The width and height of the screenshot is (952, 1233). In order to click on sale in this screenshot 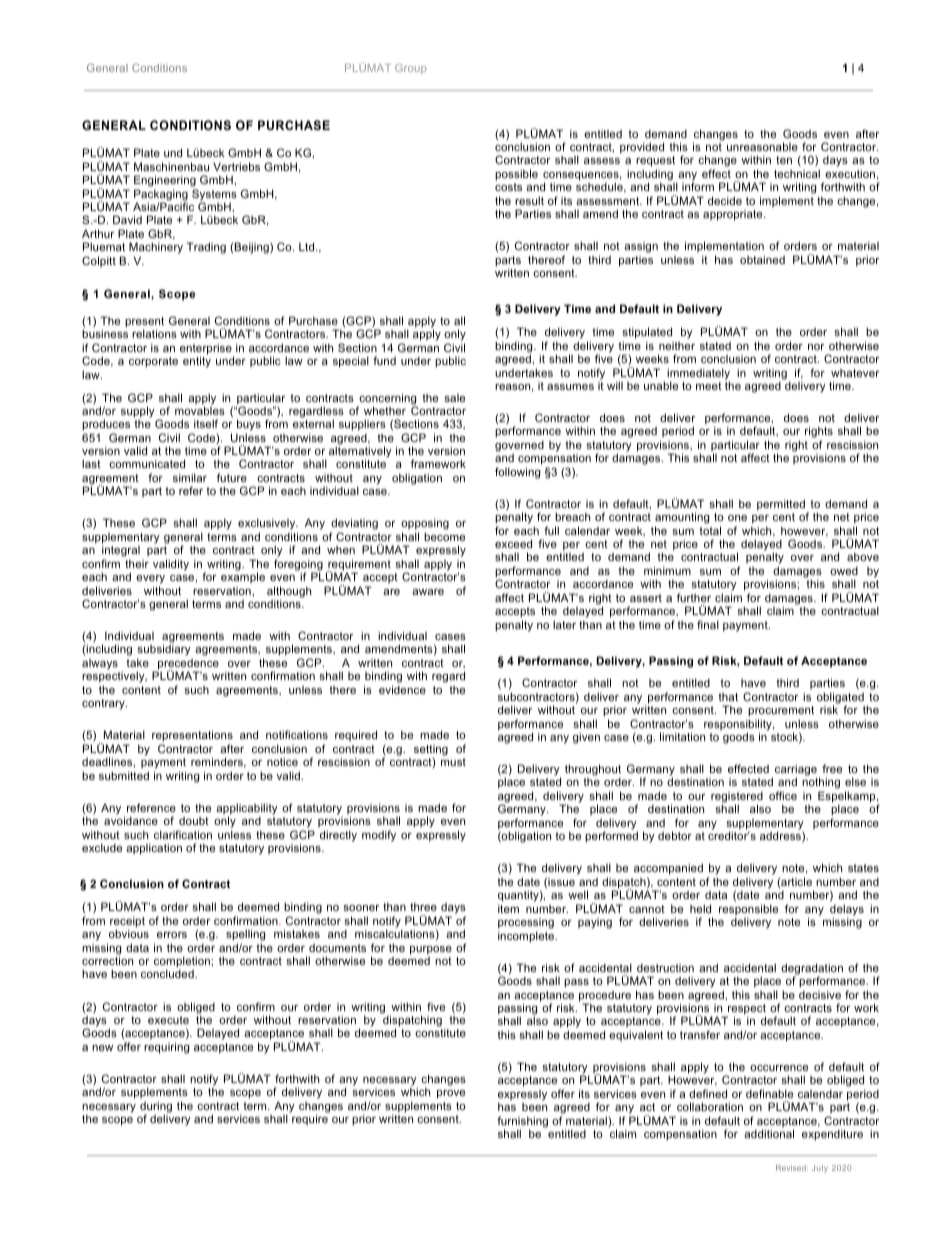, I will do `click(454, 398)`.
